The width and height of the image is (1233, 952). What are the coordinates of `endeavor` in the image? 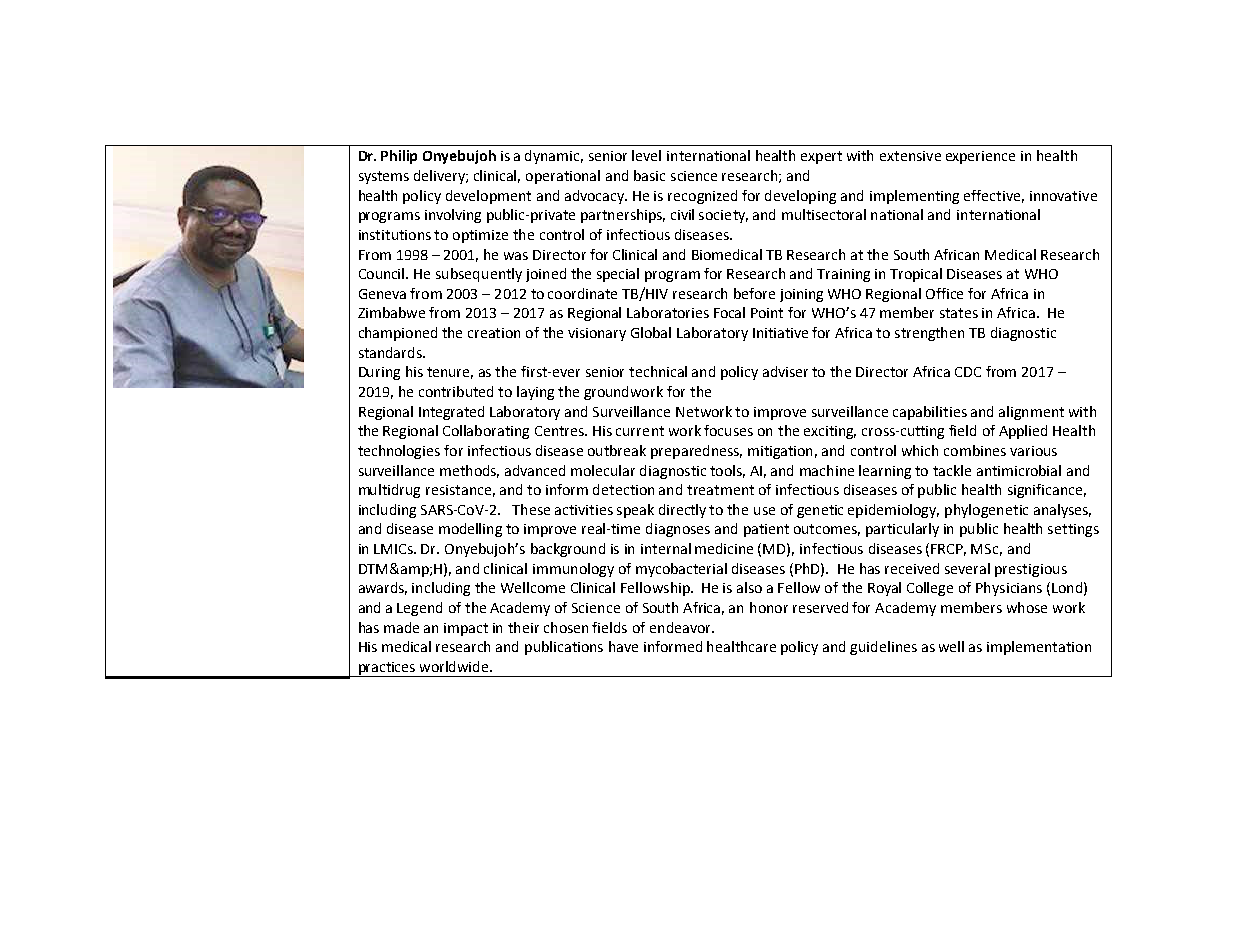 It's located at (681, 627).
